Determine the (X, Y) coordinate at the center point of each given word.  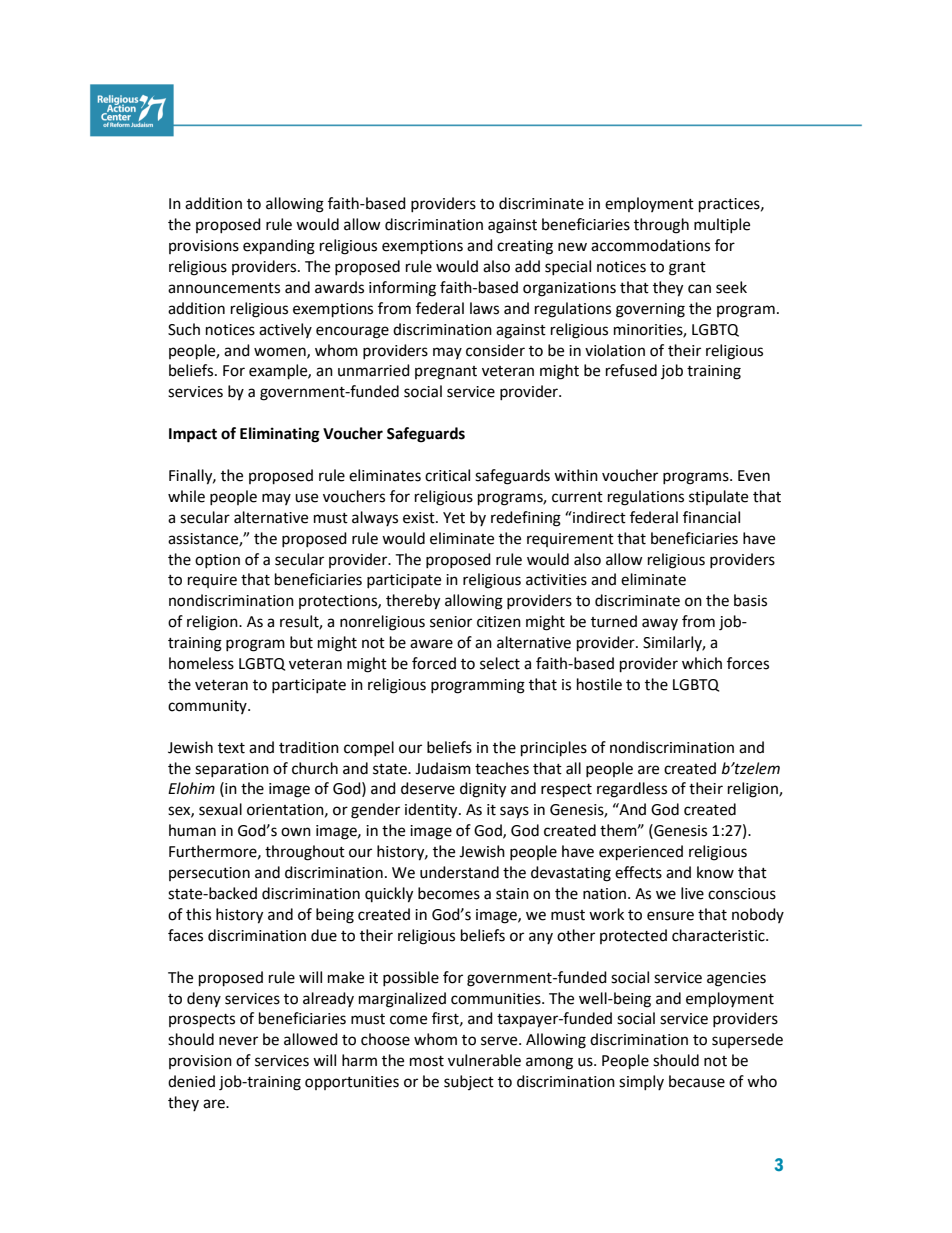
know (715, 872)
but (301, 642)
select (500, 663)
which (702, 663)
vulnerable (484, 1060)
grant (687, 269)
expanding (279, 247)
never (238, 1041)
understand (459, 872)
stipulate (718, 497)
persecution (209, 874)
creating (525, 247)
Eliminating (280, 435)
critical (447, 475)
